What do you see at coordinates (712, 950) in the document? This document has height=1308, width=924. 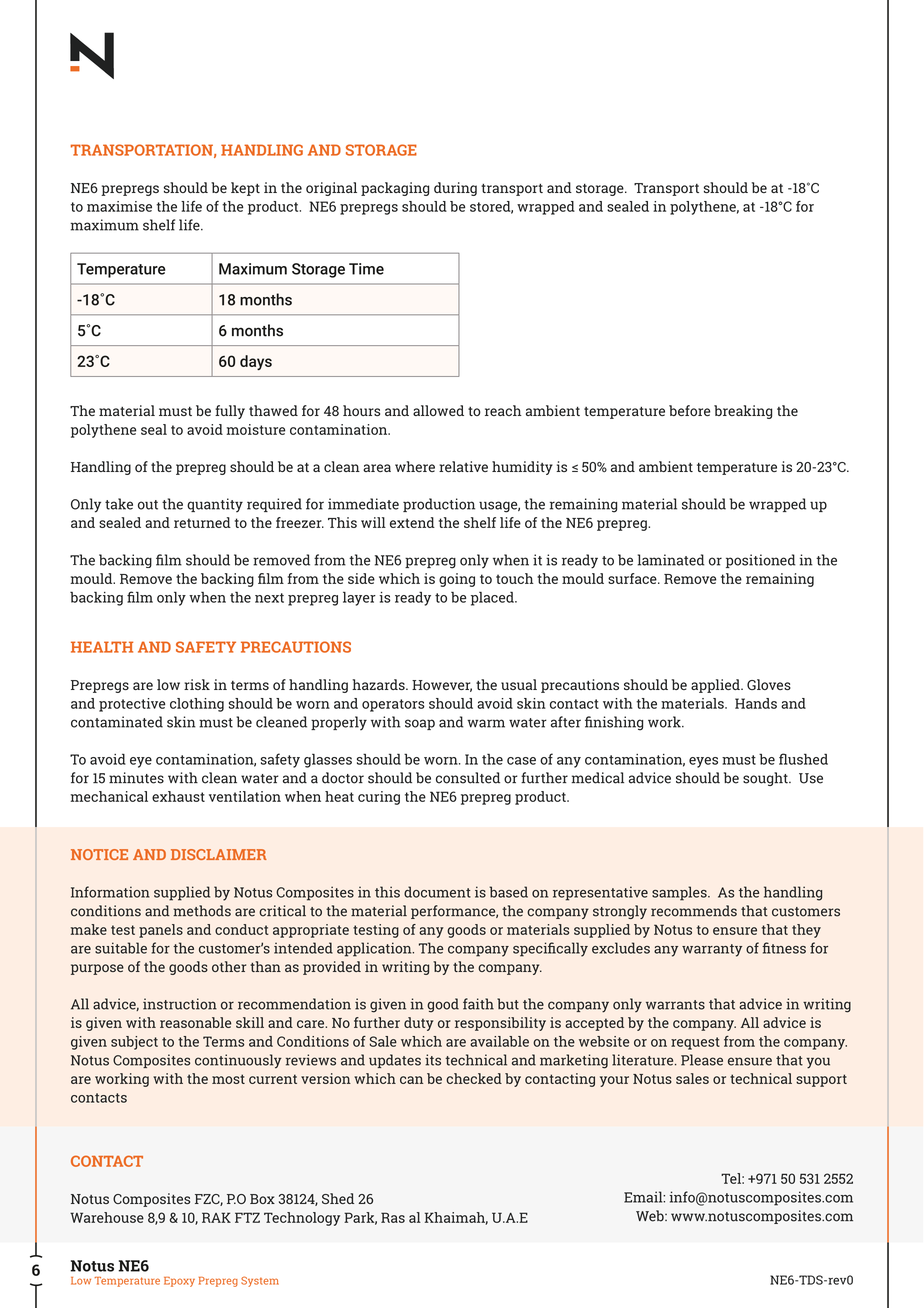 I see `warranty` at bounding box center [712, 950].
